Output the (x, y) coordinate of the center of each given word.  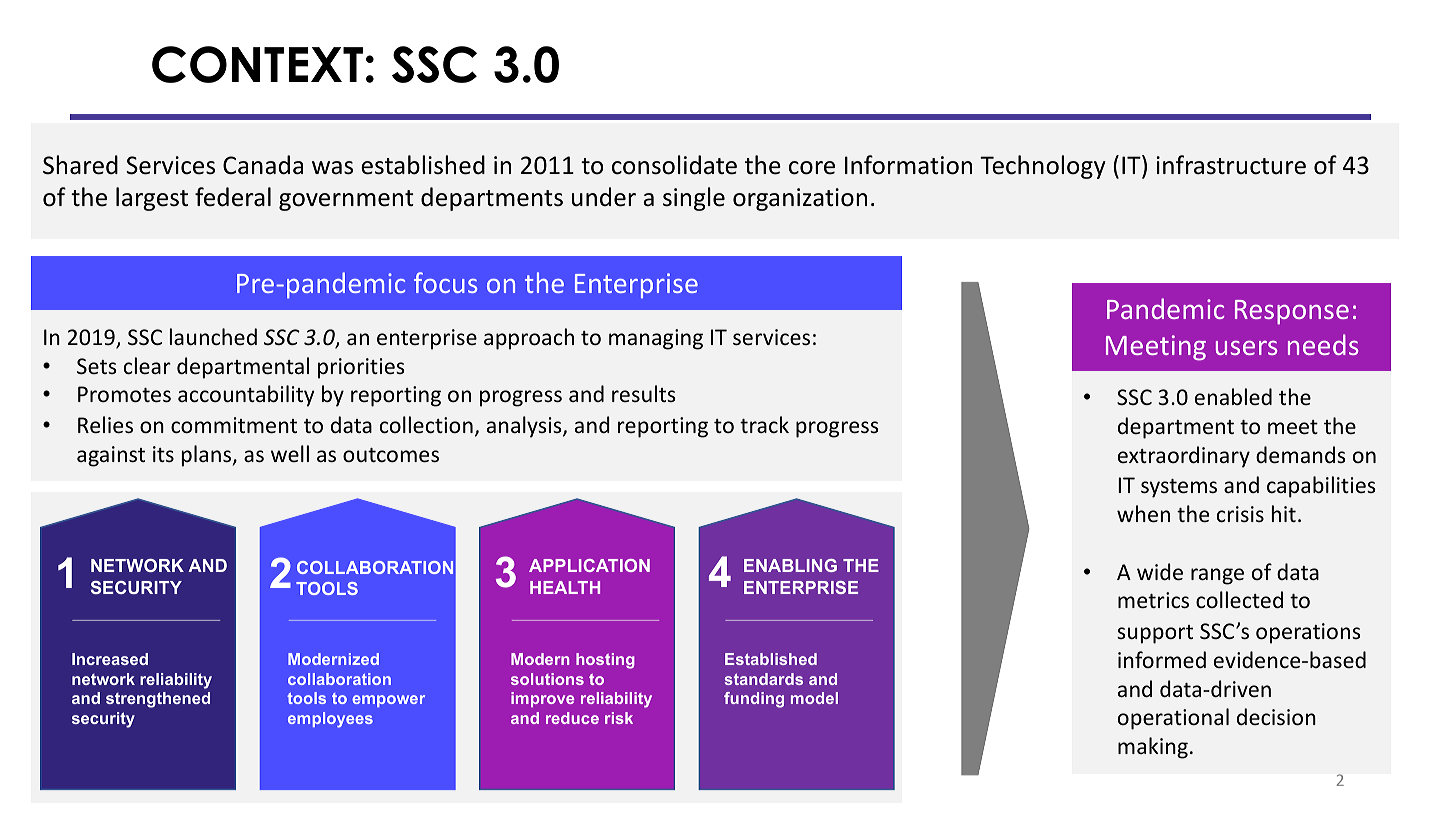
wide (1160, 572)
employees (330, 720)
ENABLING (790, 565)
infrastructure (1231, 165)
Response (1292, 312)
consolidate (674, 165)
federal (233, 197)
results (644, 393)
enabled (1233, 396)
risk (619, 718)
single (694, 199)
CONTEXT (257, 64)
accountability (246, 396)
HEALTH (565, 587)
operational (1173, 719)
